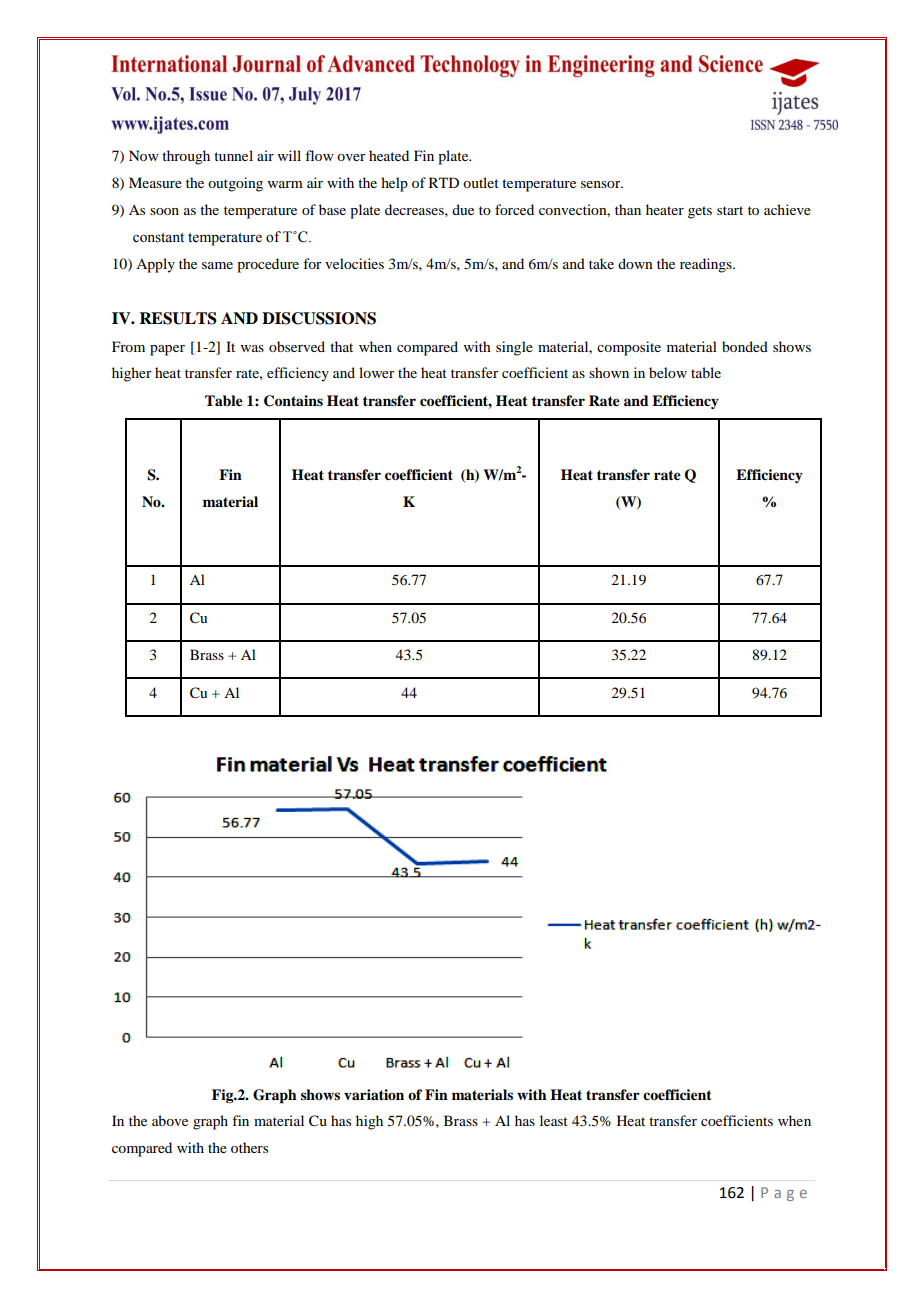 This screenshot has width=924, height=1308. Describe the element at coordinates (554, 1120) in the screenshot. I see `least` at that location.
